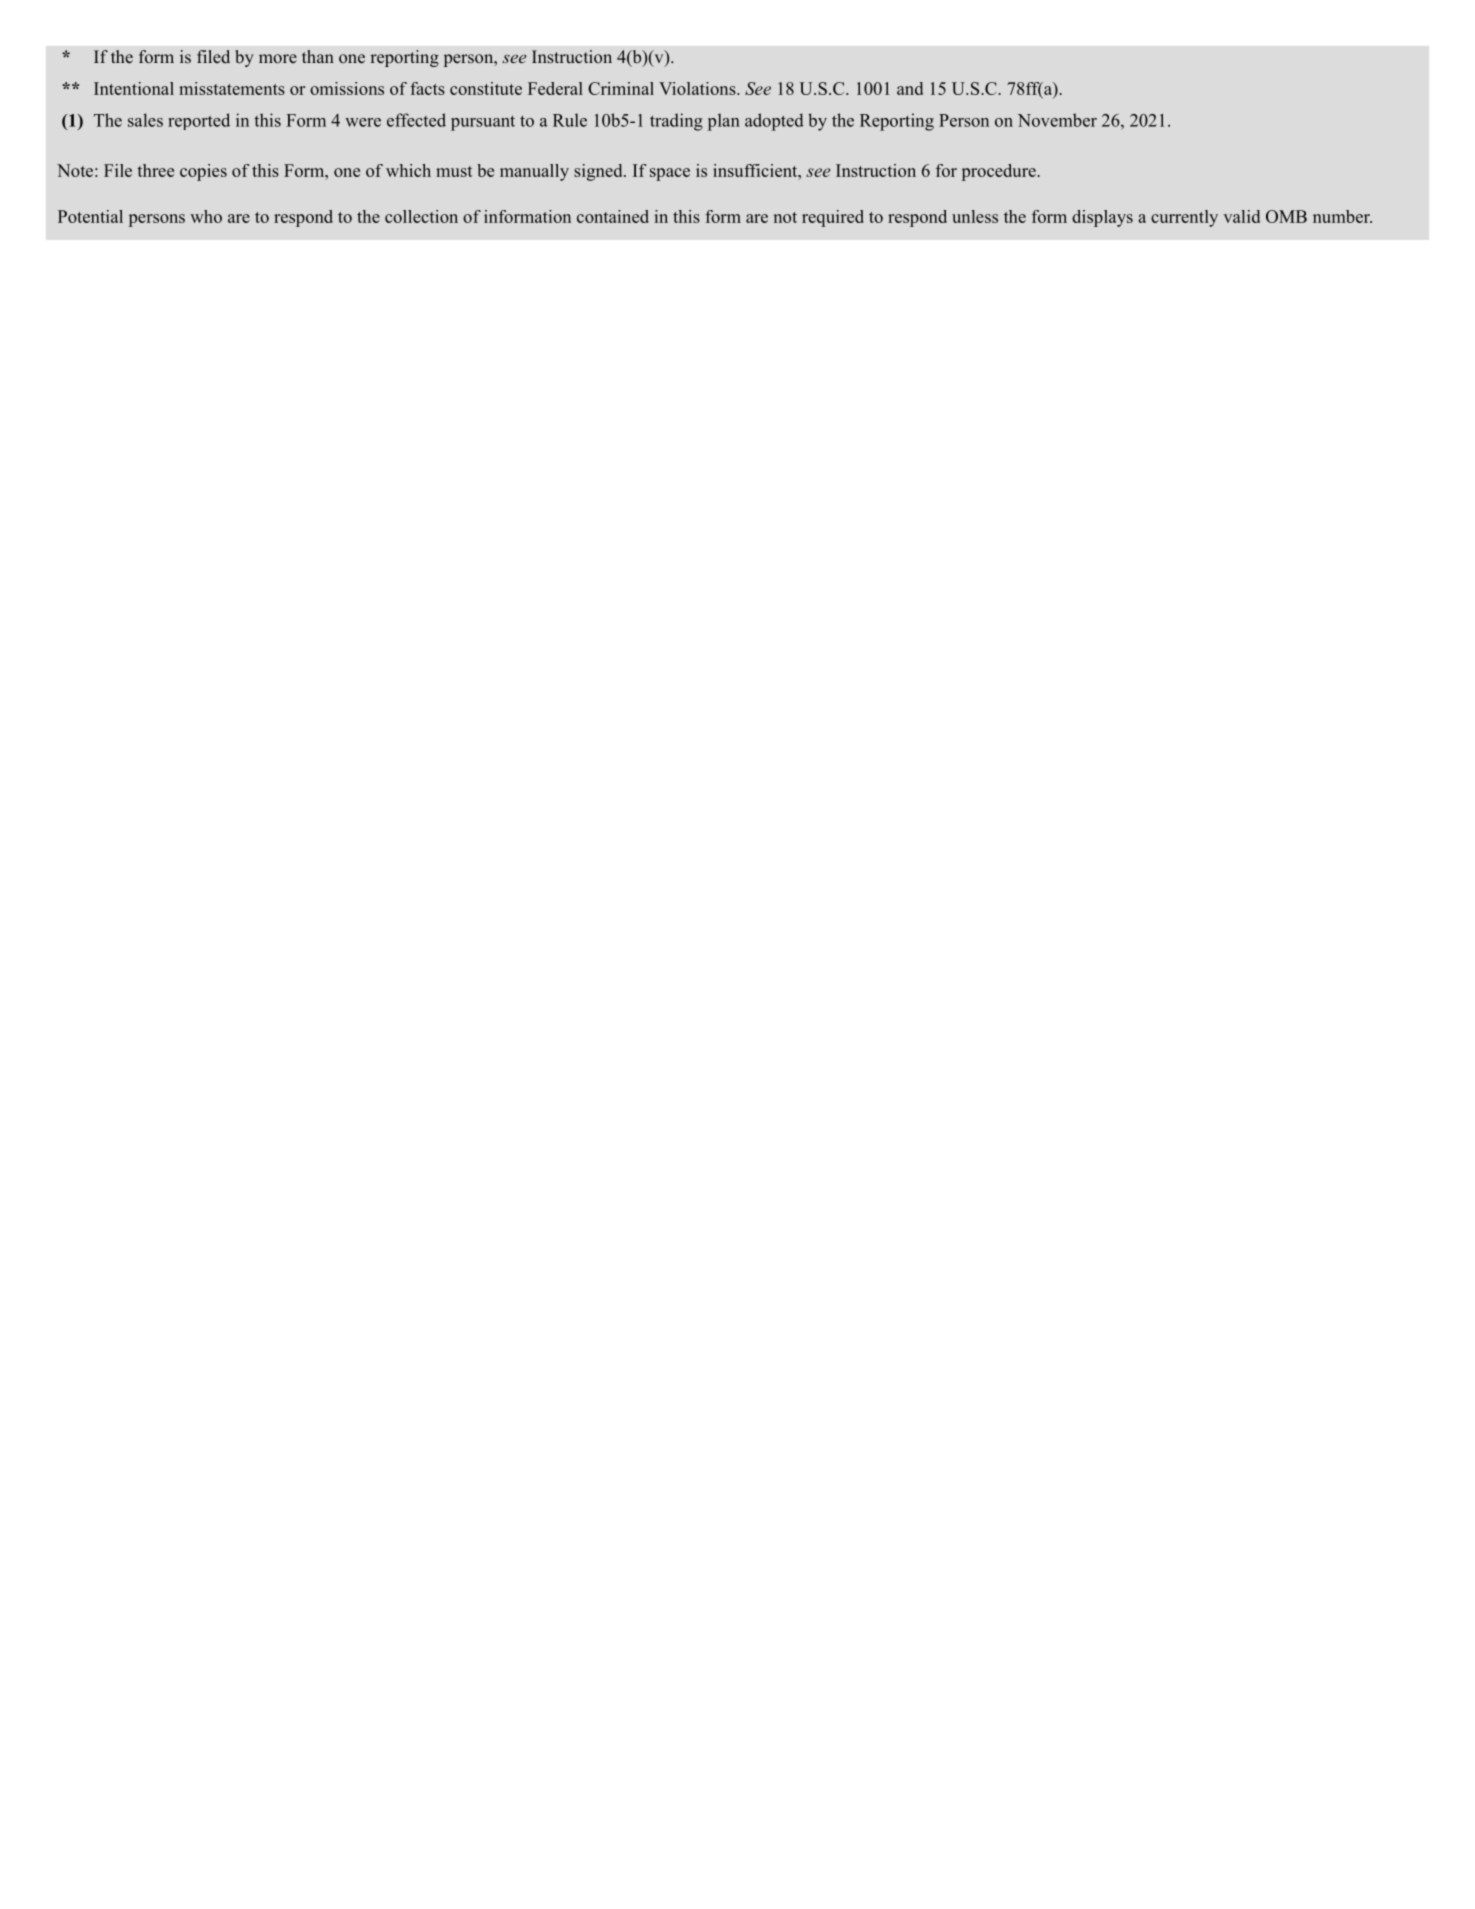  Describe the element at coordinates (724, 122) in the screenshot. I see `plan` at that location.
